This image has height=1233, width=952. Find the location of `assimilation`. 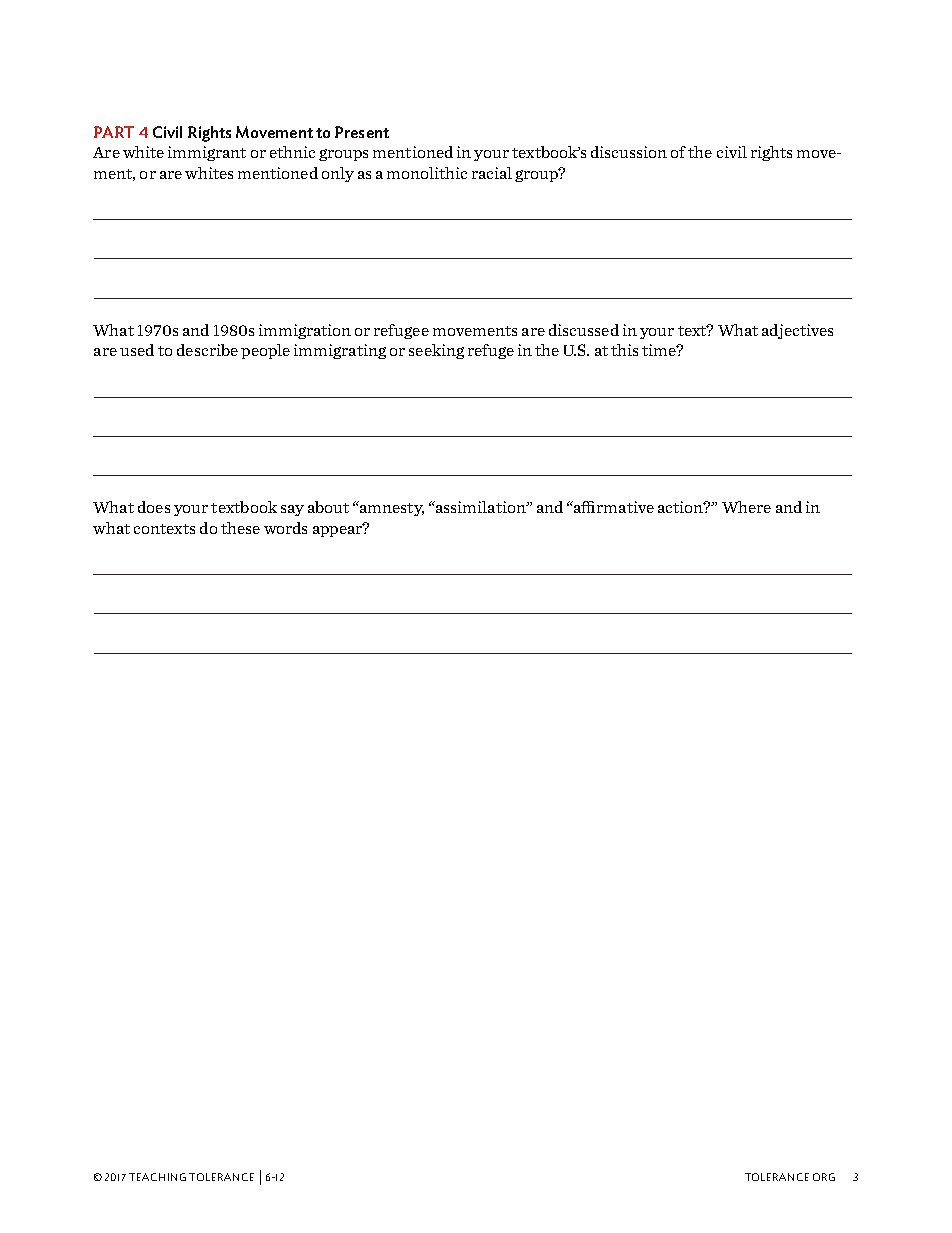

assimilation is located at coordinates (481, 507).
